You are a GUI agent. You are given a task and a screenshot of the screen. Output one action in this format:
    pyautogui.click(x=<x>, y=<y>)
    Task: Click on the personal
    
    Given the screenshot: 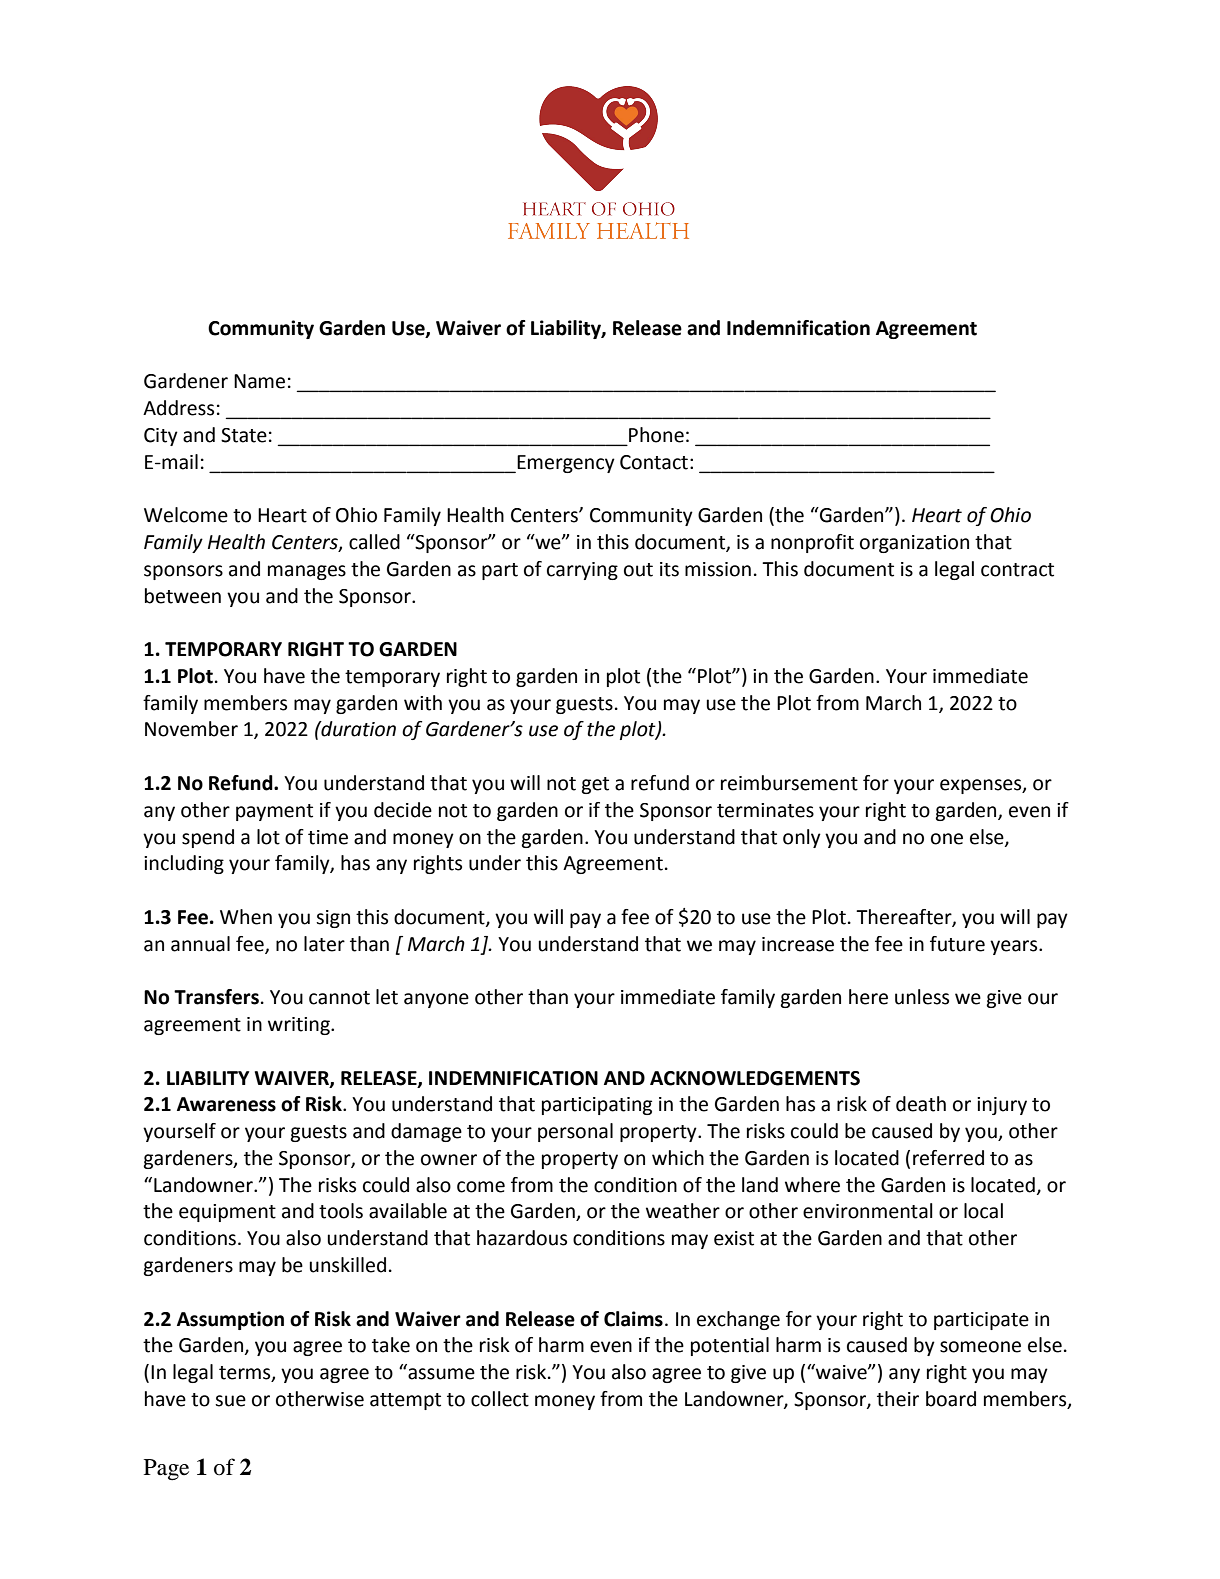 What is the action you would take?
    pyautogui.click(x=575, y=1132)
